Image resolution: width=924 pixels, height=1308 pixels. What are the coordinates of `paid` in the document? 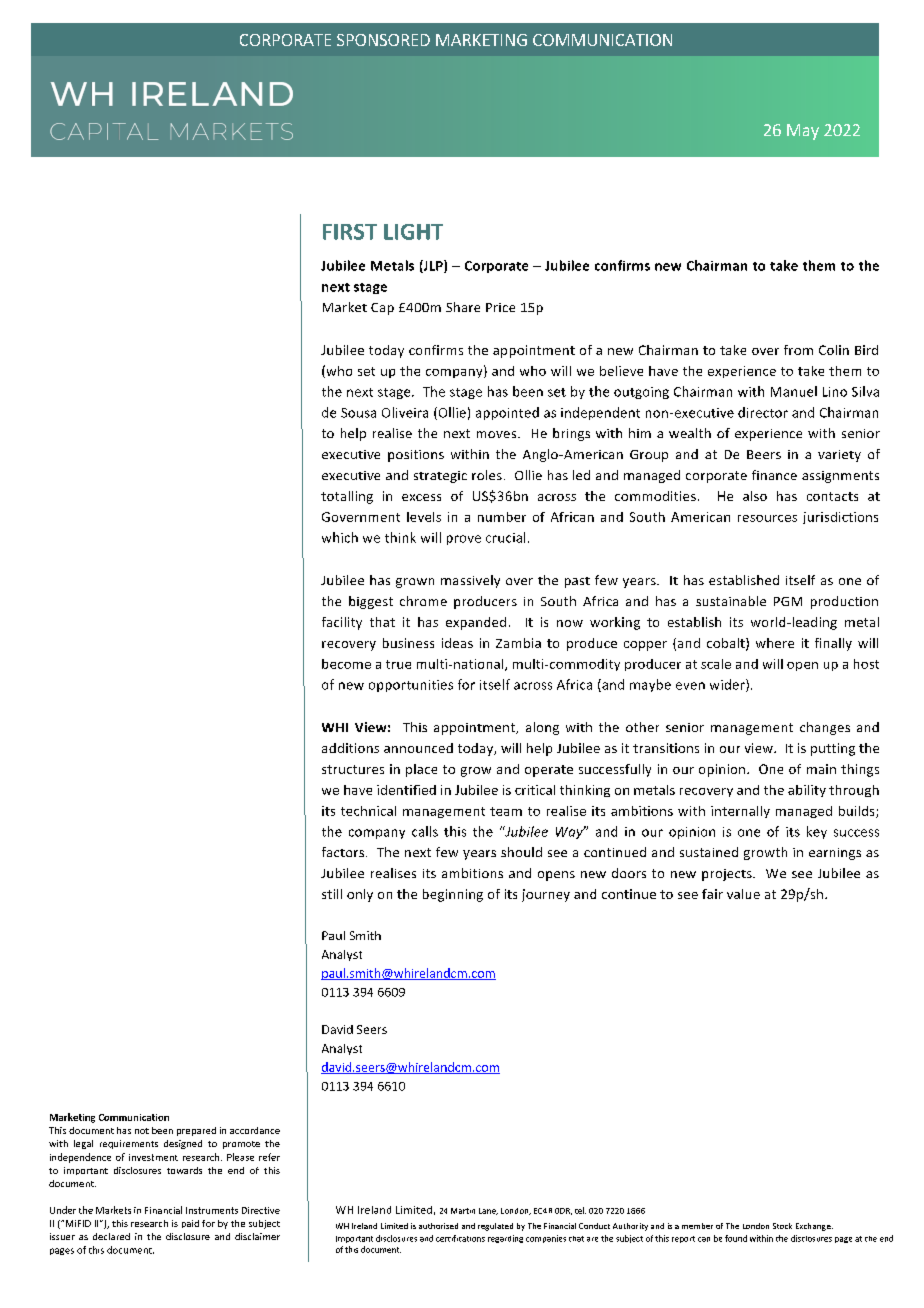 It's located at (190, 1224).
